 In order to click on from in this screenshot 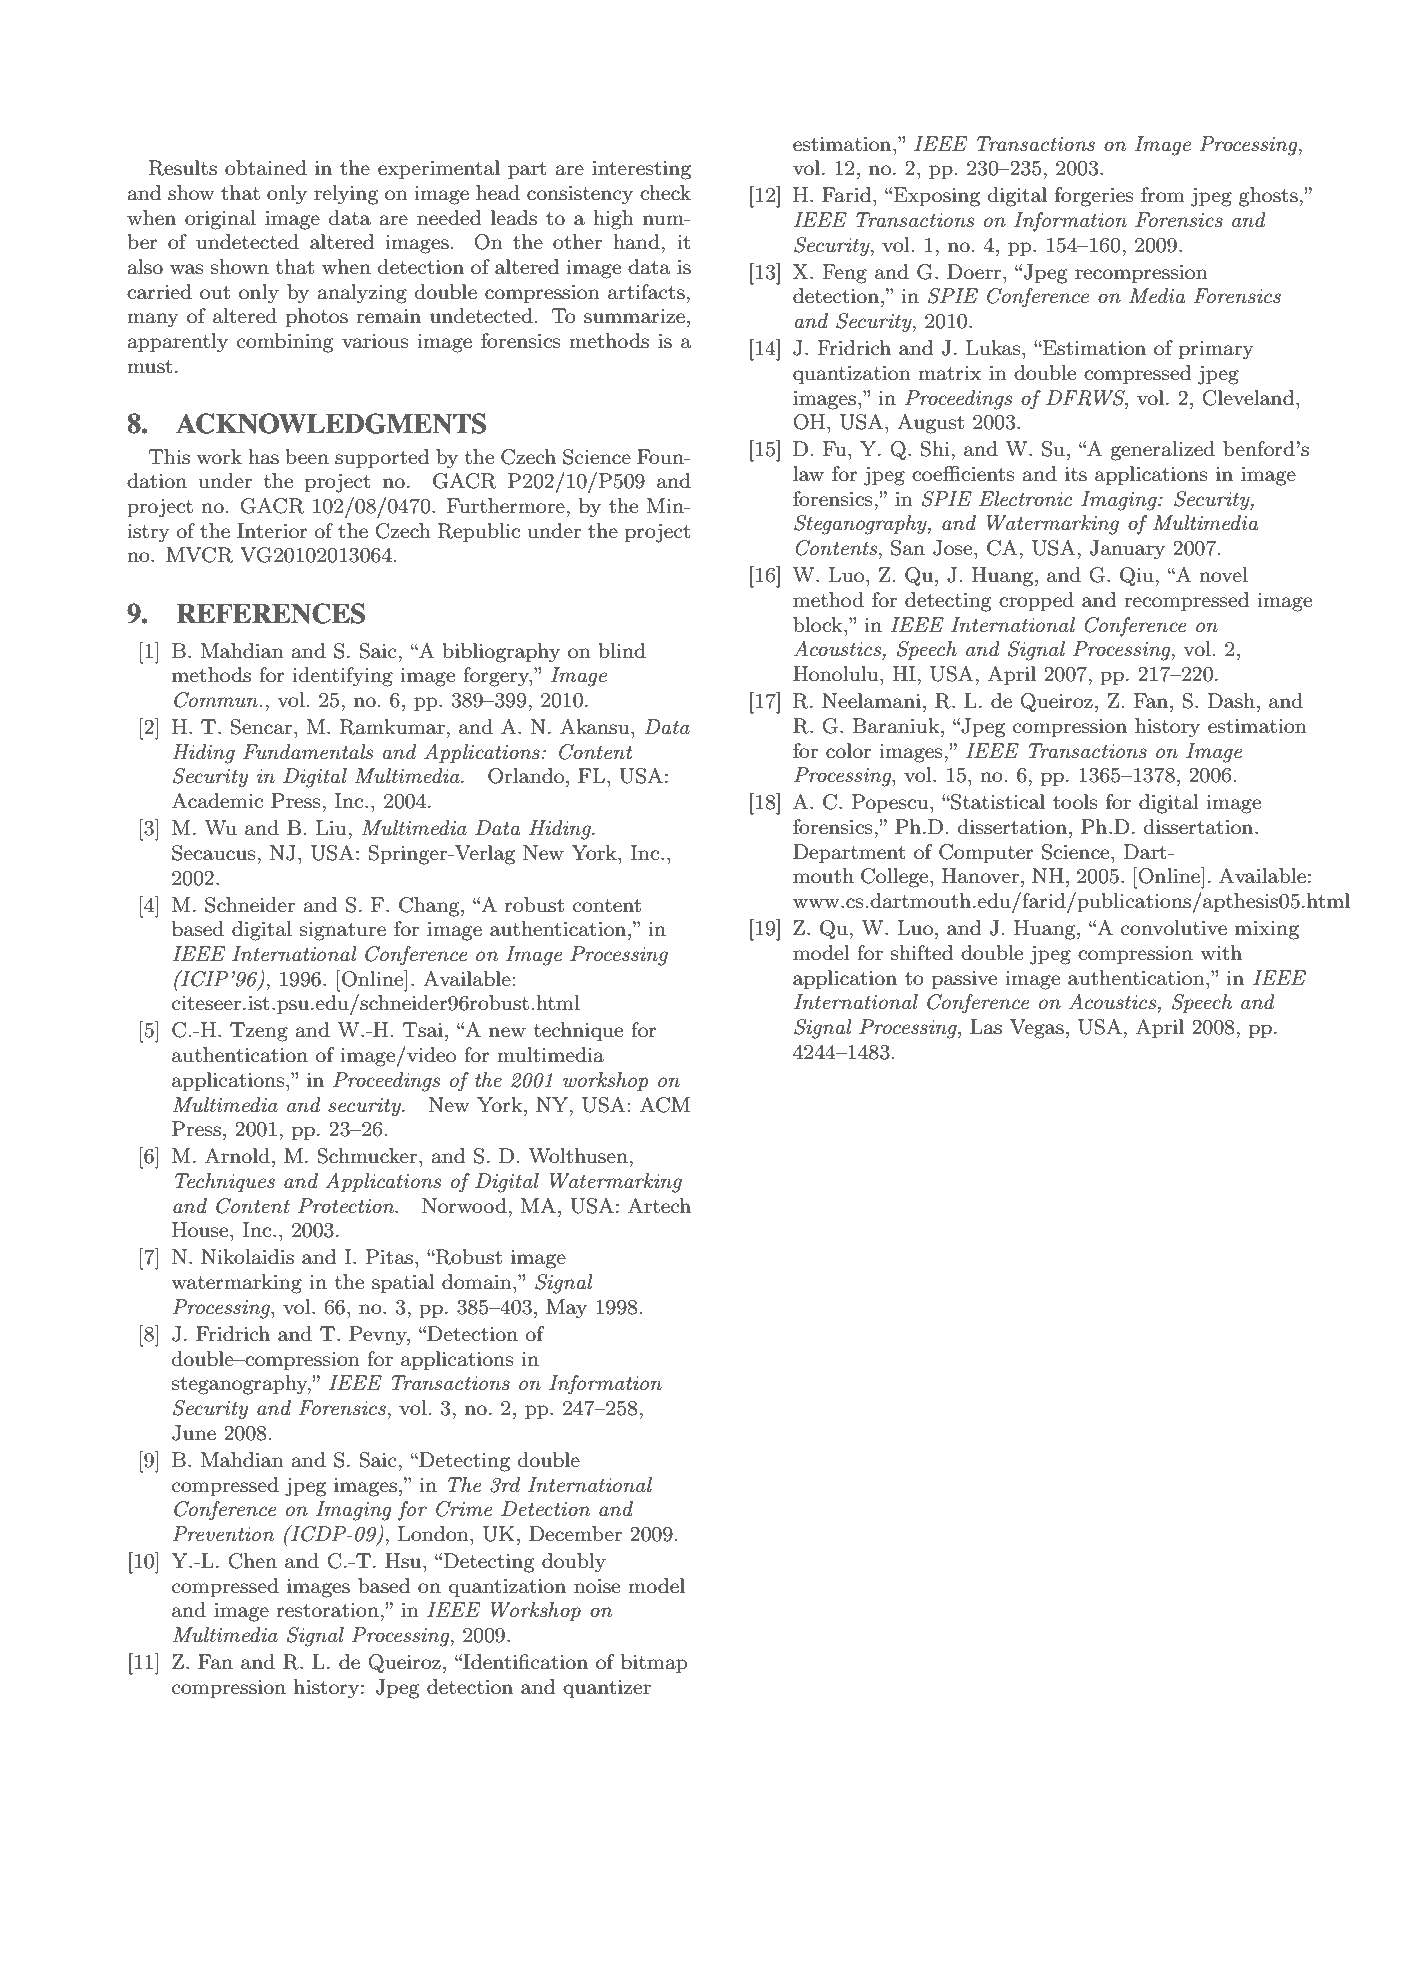, I will do `click(1163, 194)`.
